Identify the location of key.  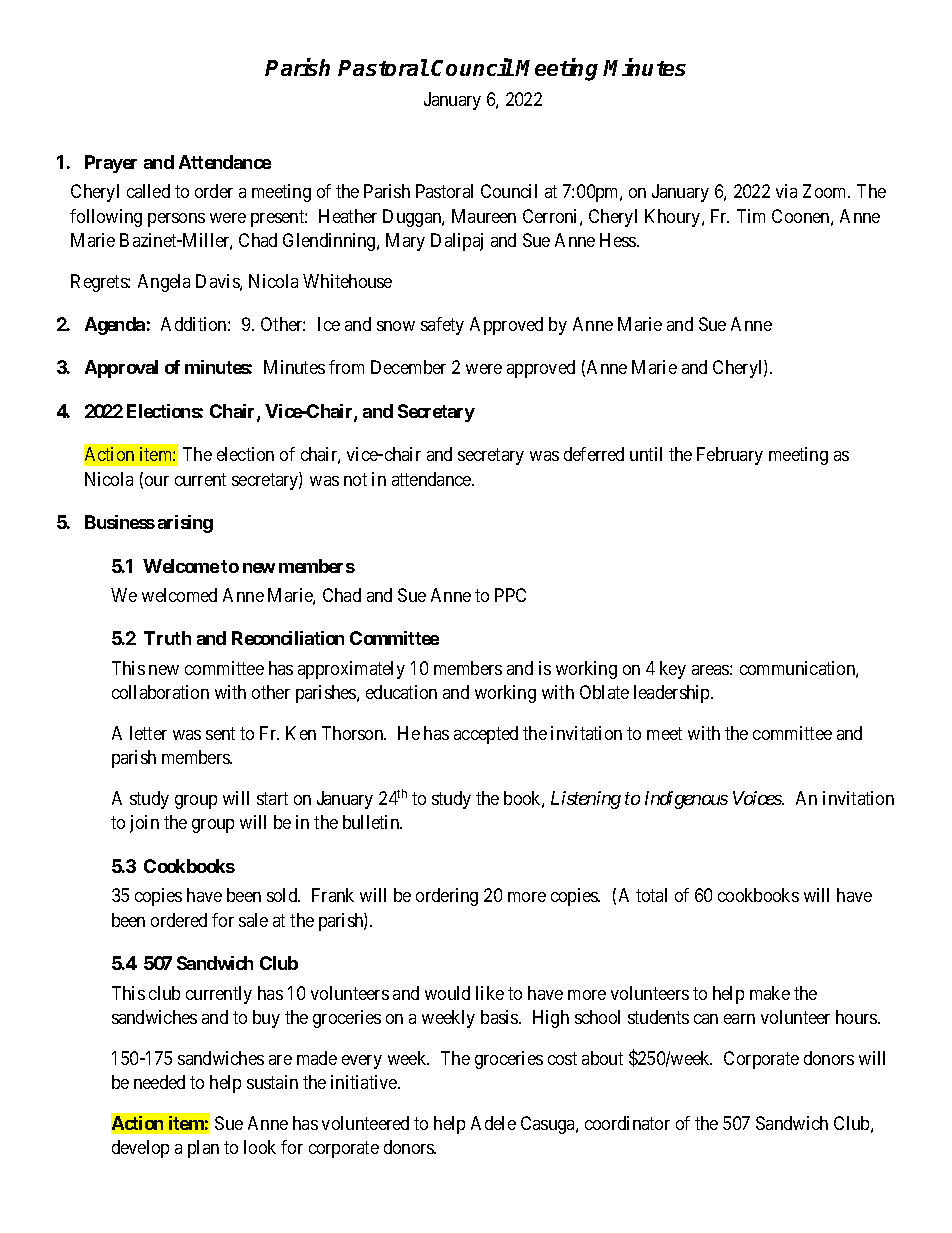
(673, 670).
